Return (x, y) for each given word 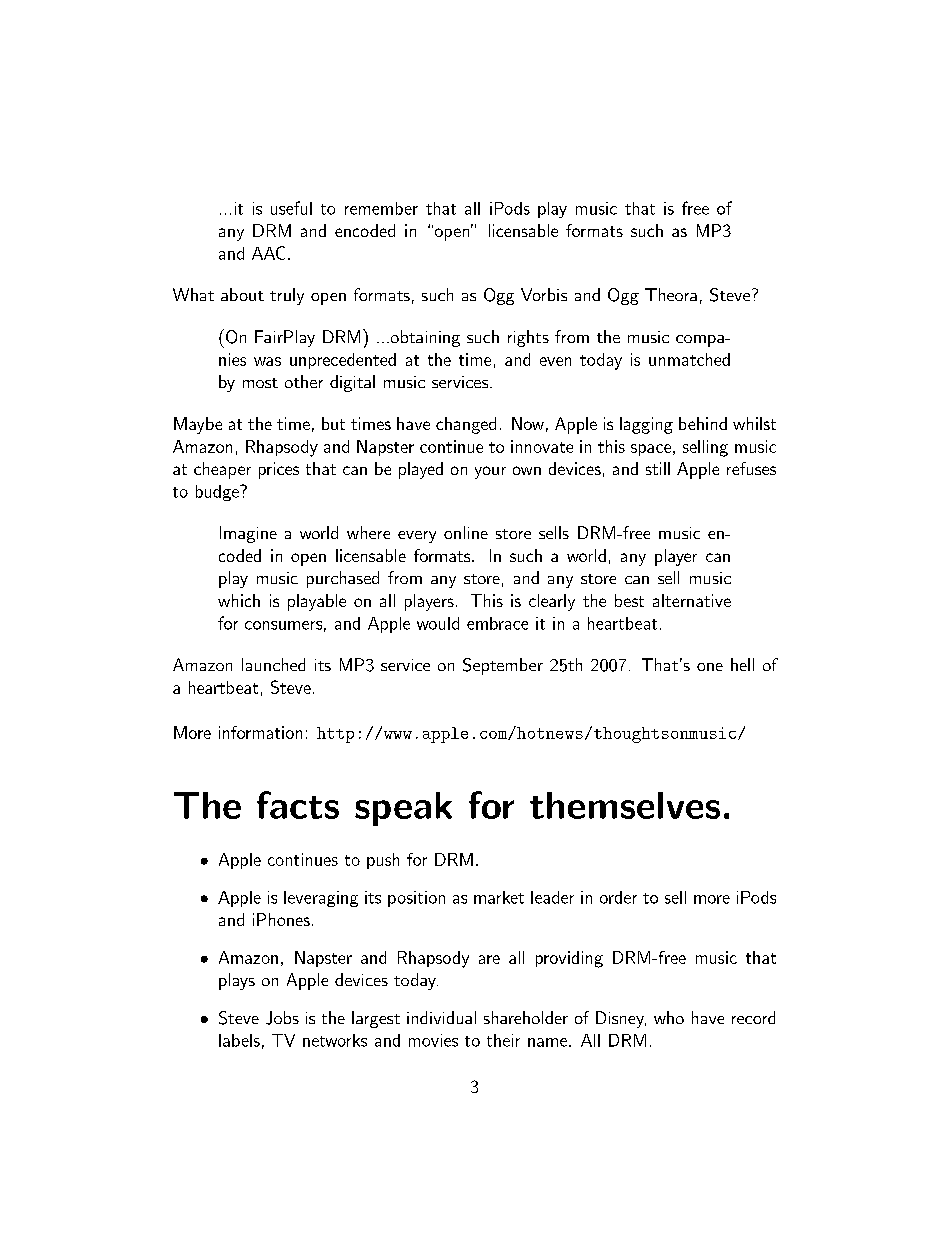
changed (466, 425)
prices (279, 470)
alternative (692, 600)
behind (703, 423)
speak (403, 809)
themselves (625, 805)
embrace (497, 623)
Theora (671, 294)
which (239, 600)
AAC (268, 253)
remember (381, 208)
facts (298, 805)
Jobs (282, 1018)
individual (441, 1017)
